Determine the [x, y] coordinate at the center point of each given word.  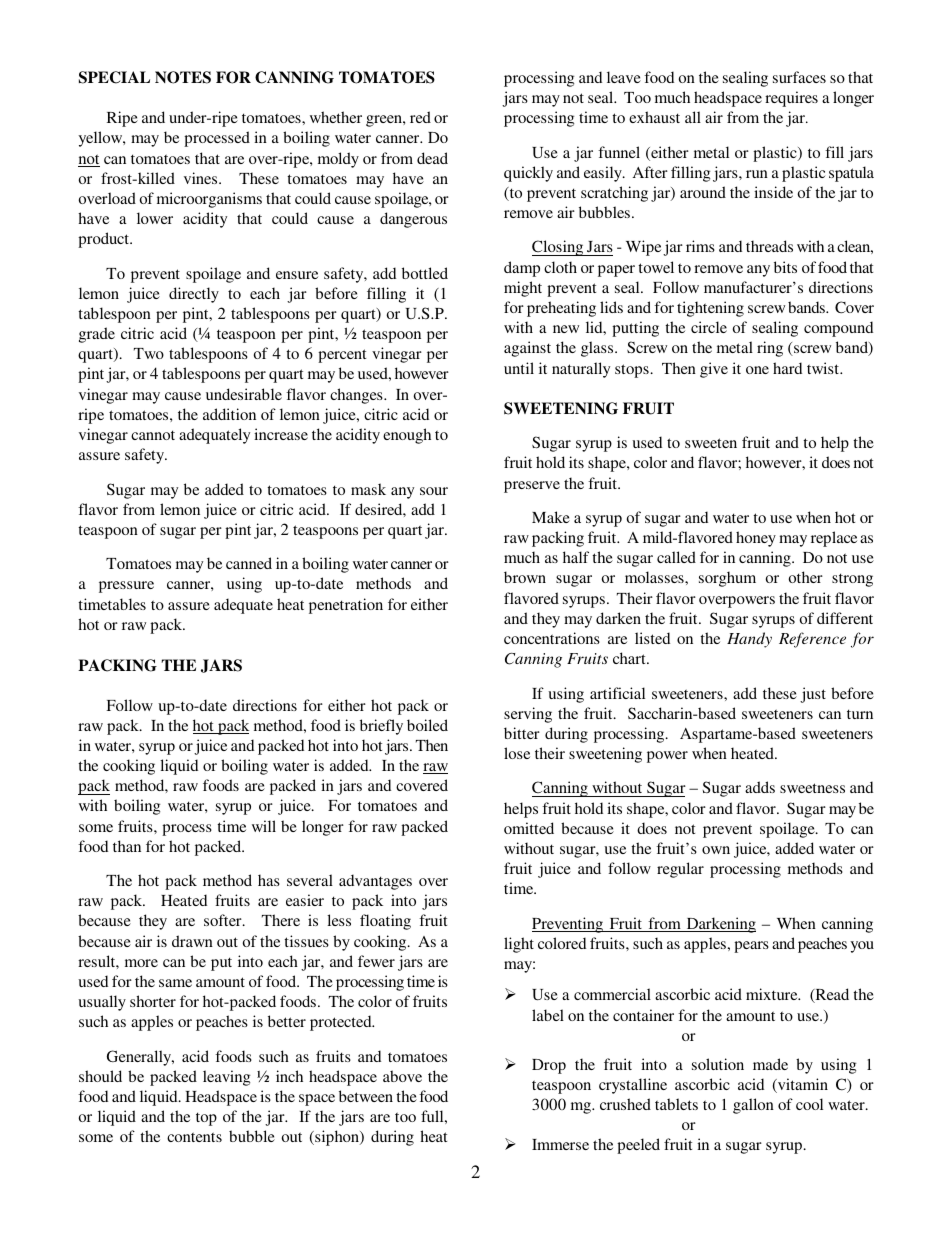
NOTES [183, 77]
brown [525, 577]
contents [194, 1137]
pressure [126, 587]
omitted [529, 828]
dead [432, 158]
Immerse [560, 1144]
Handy [749, 640]
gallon [753, 1106]
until [519, 368]
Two [149, 353]
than [127, 846]
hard [787, 368]
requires [791, 99]
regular [680, 870]
